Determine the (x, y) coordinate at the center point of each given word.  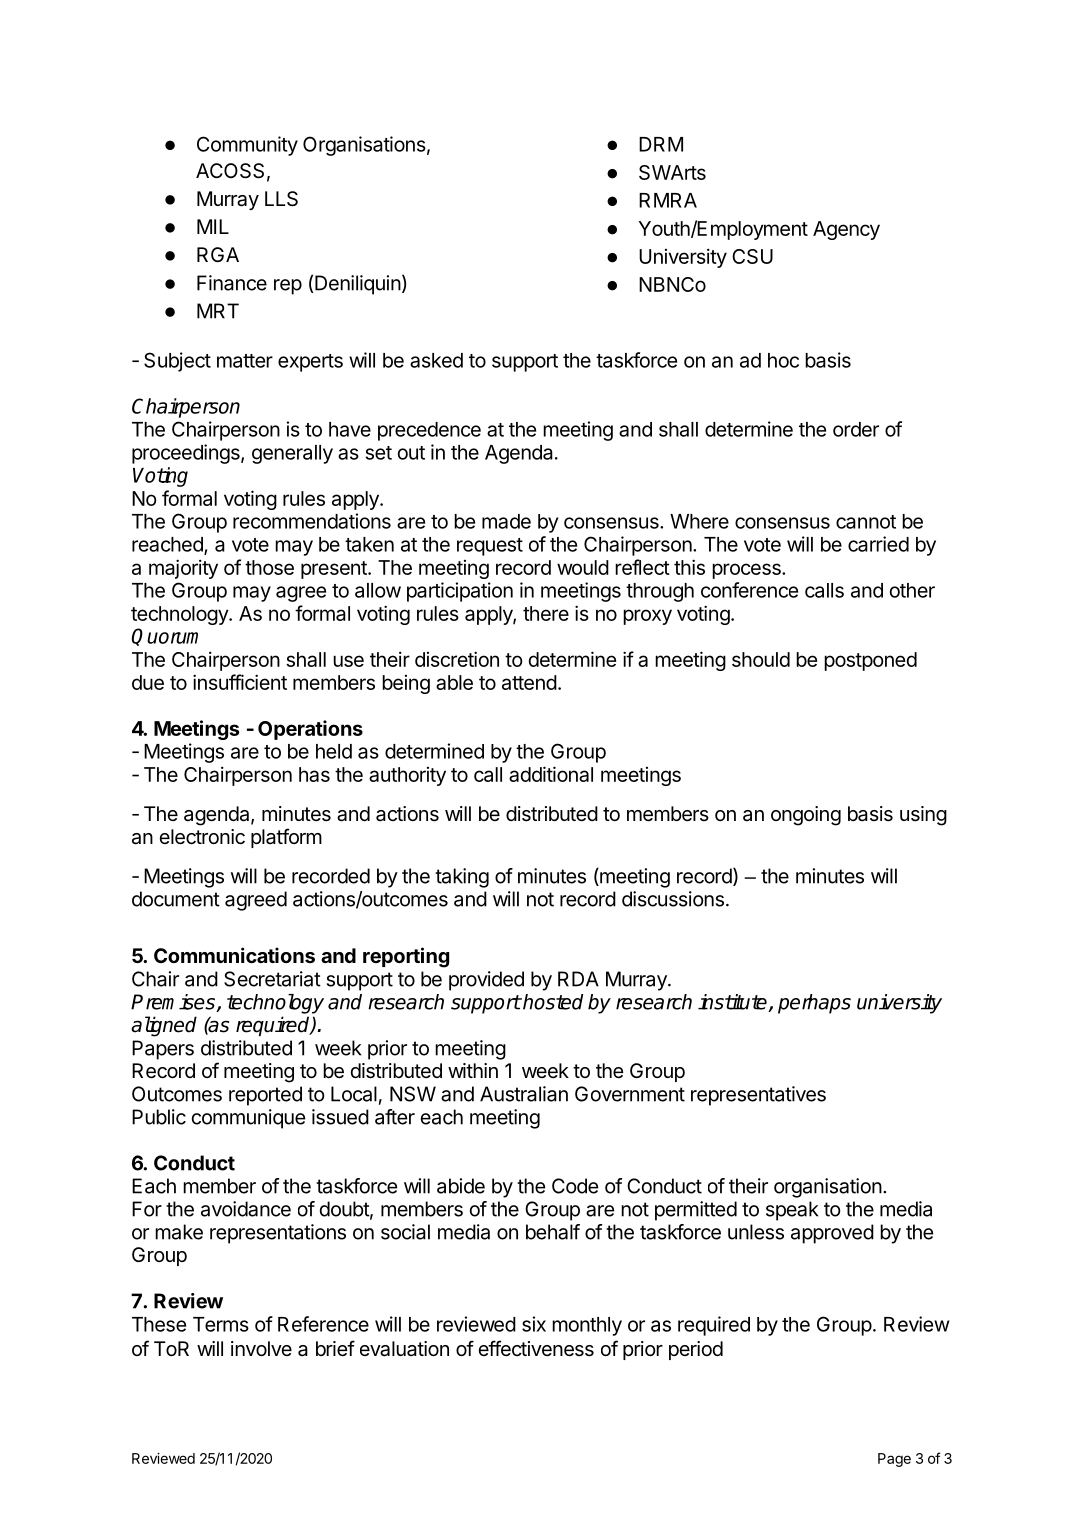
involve (261, 1348)
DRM (661, 144)
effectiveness (536, 1348)
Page (894, 1460)
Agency (846, 230)
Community (247, 146)
